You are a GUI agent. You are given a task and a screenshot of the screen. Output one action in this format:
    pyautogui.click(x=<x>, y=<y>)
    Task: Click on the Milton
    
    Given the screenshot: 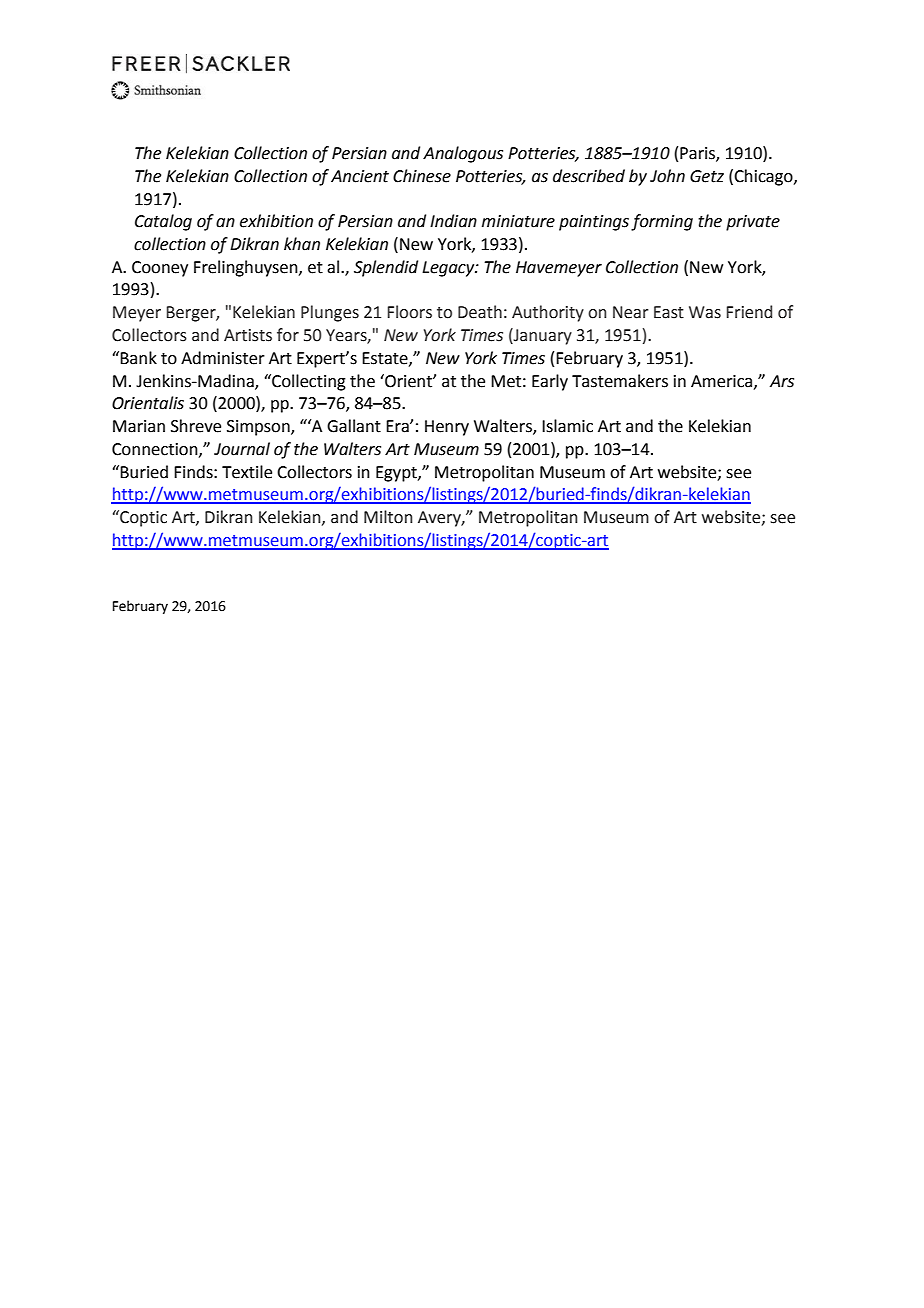 What is the action you would take?
    pyautogui.click(x=388, y=517)
